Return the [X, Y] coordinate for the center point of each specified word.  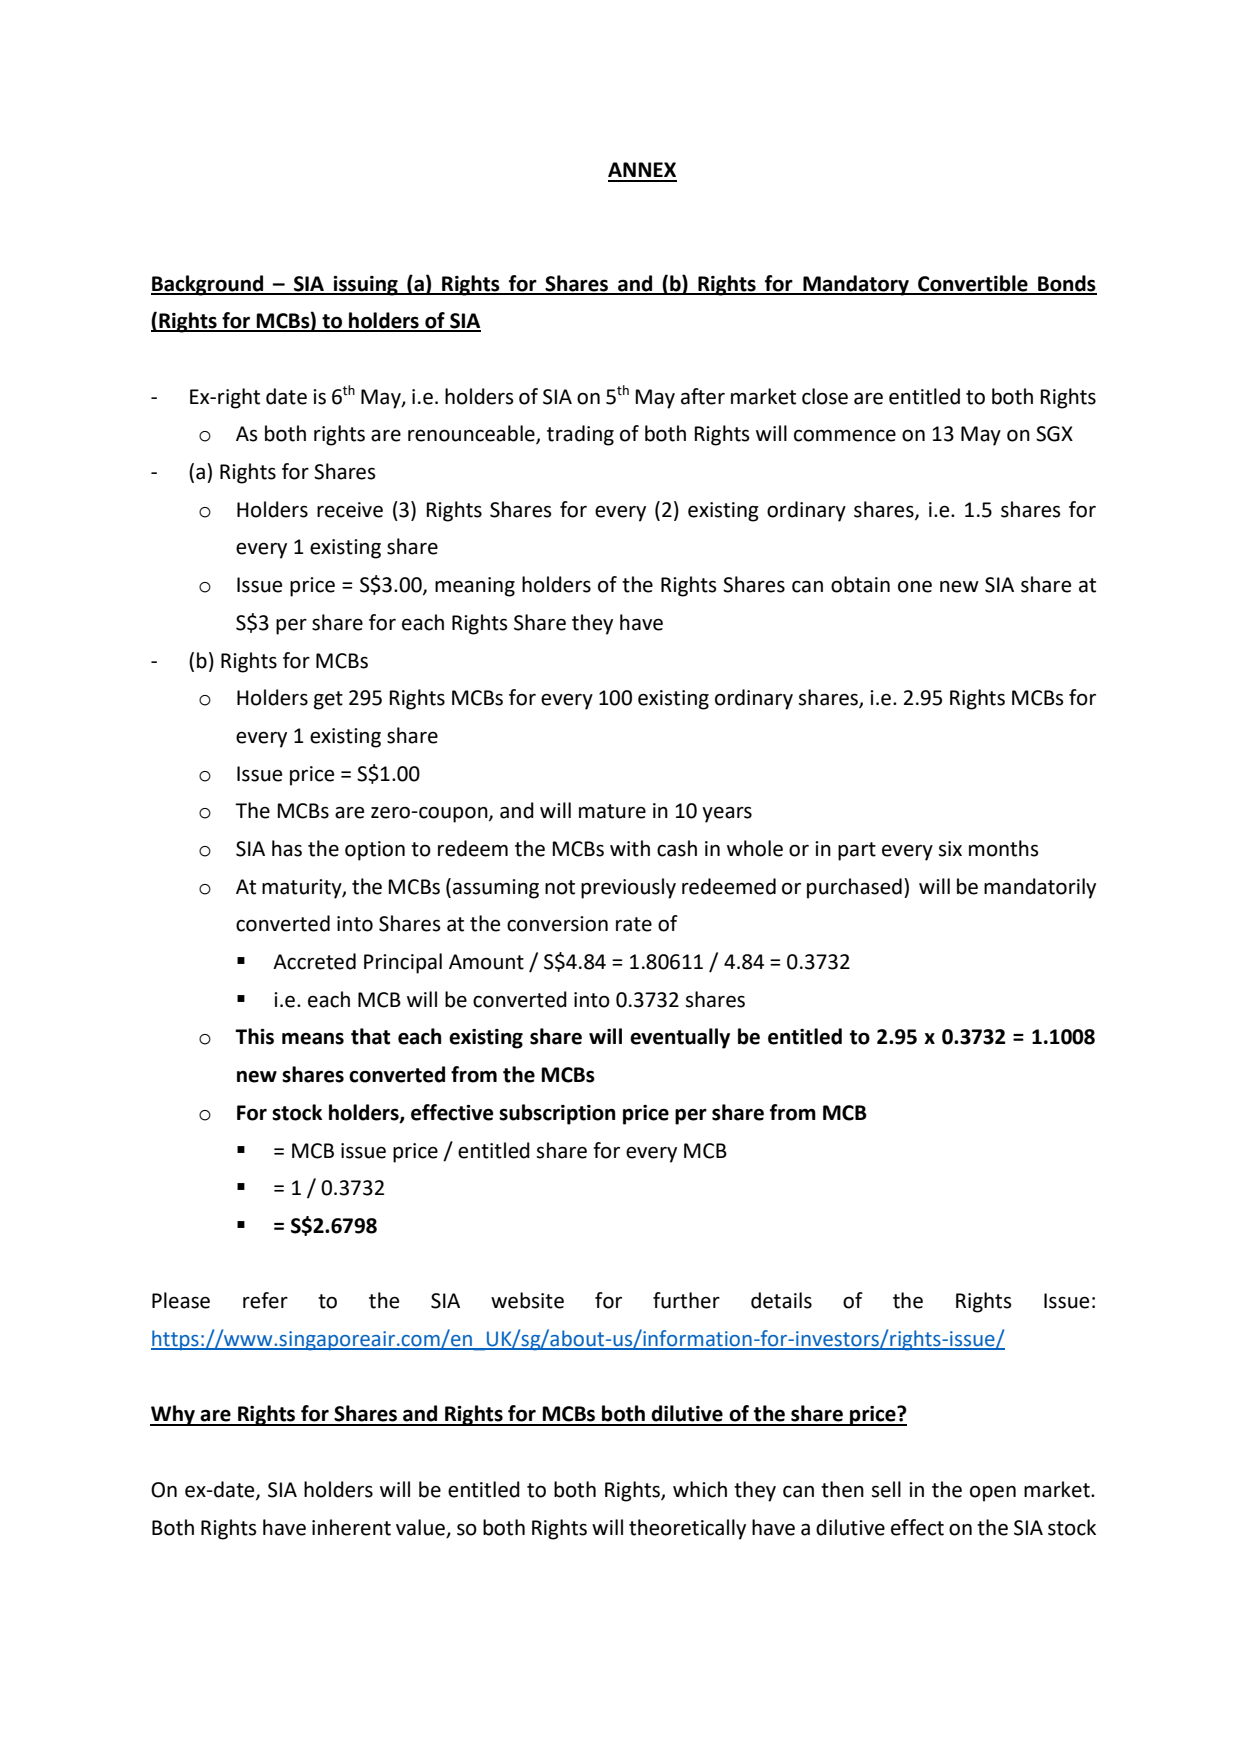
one [915, 586]
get [328, 700]
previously [628, 888]
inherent [351, 1527]
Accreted [314, 961]
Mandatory [856, 285]
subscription [557, 1114]
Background [208, 285]
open [993, 1493]
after [703, 396]
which [700, 1489]
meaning [475, 587]
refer [265, 1300]
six [950, 849]
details [781, 1300]
